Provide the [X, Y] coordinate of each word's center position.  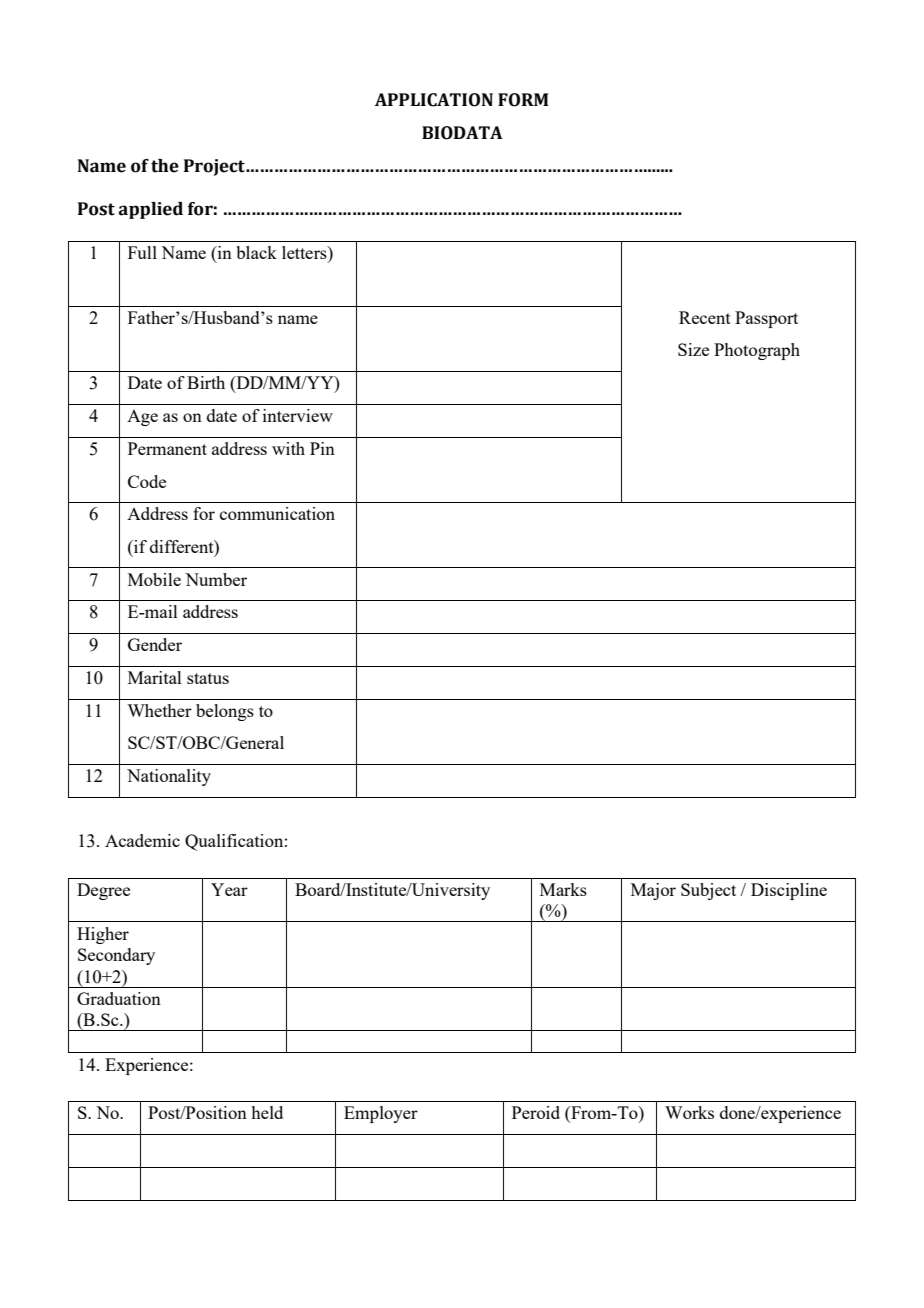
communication [277, 513]
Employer [381, 1114]
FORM [523, 100]
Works [689, 1112]
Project [215, 167]
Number [216, 579]
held [267, 1112]
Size [693, 349]
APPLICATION [434, 100]
